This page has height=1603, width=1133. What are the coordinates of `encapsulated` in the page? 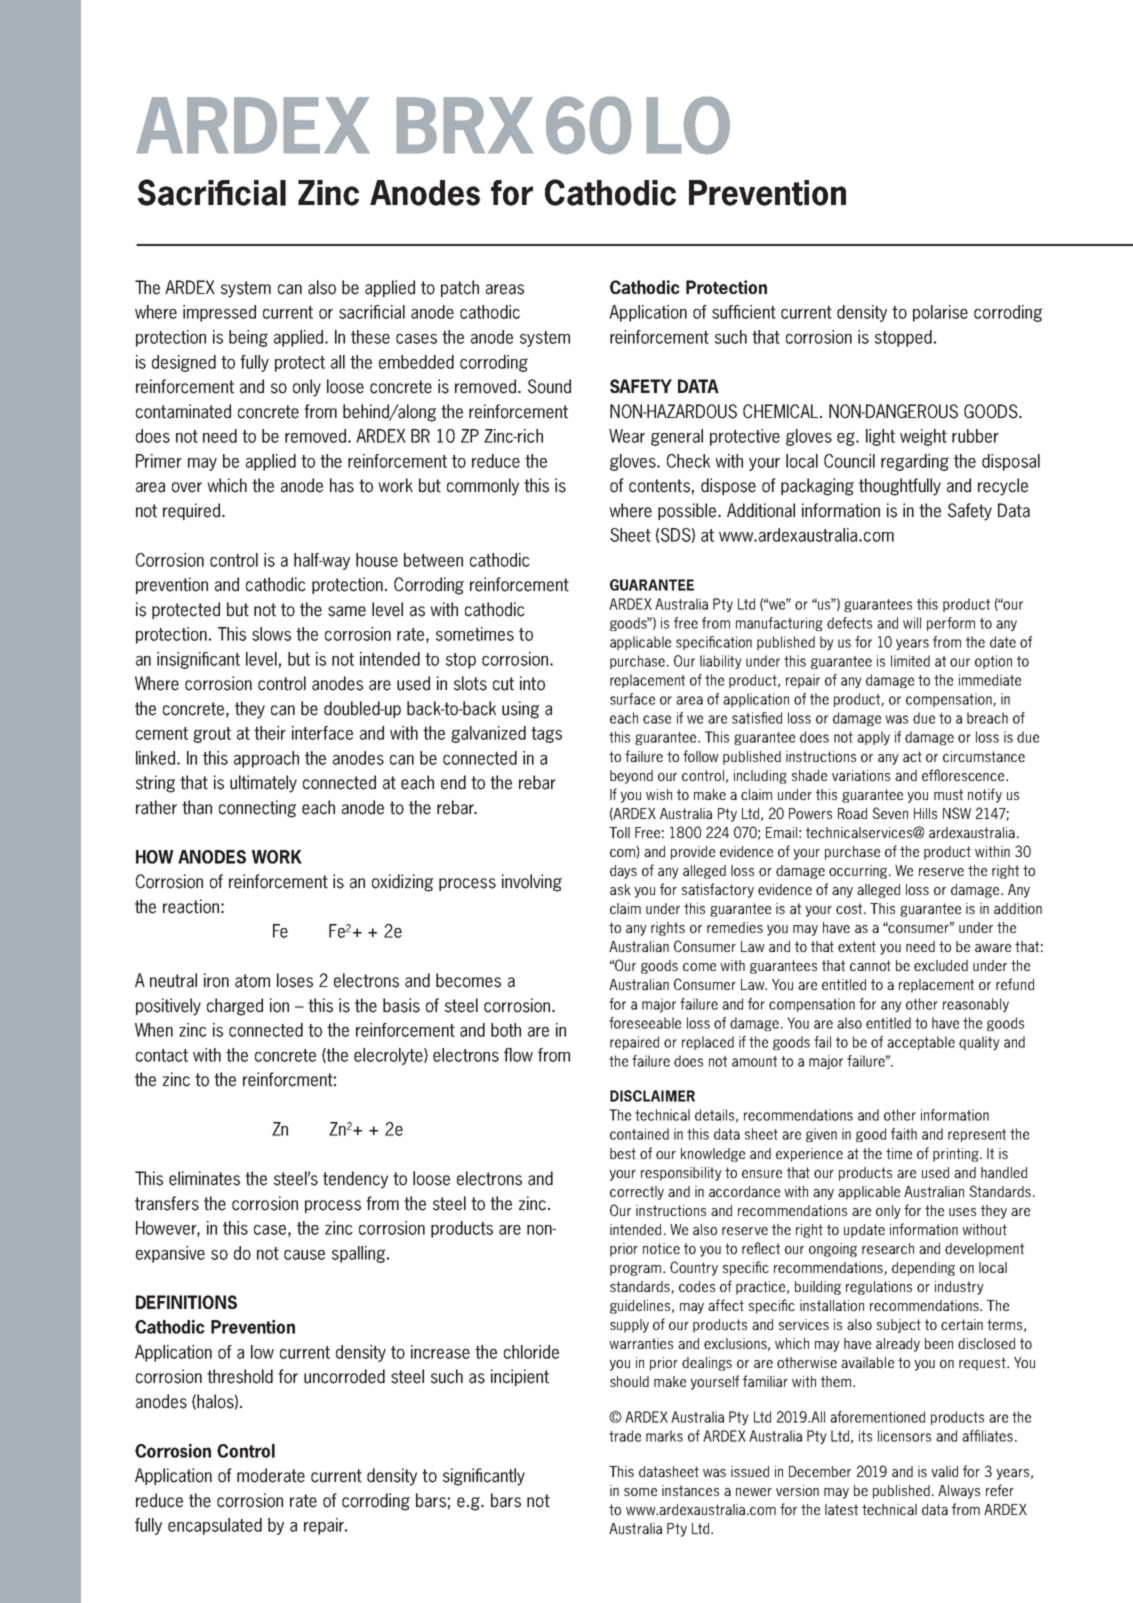 It's located at (215, 1526).
